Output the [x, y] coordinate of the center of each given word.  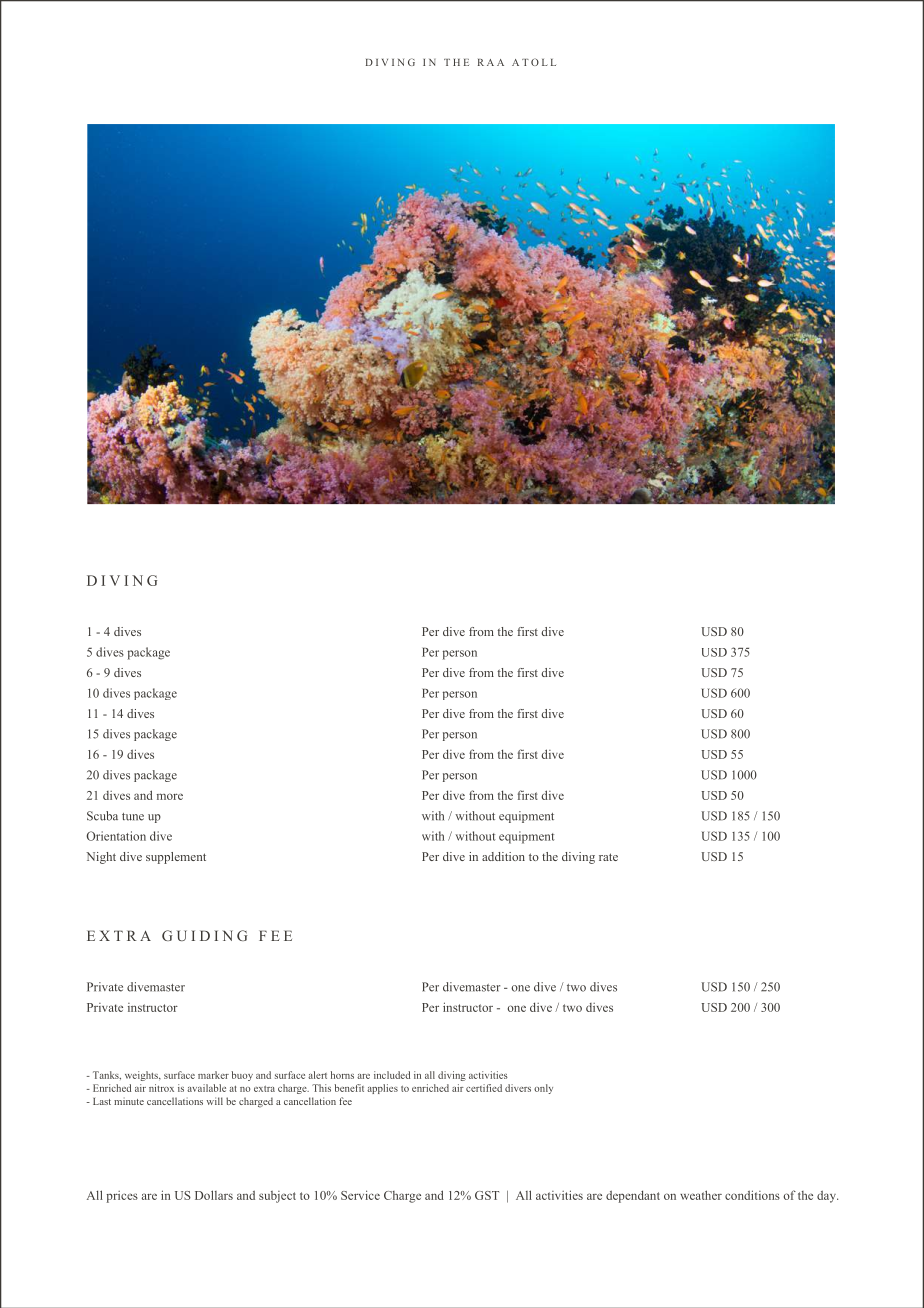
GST [487, 1195]
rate [608, 857]
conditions [752, 1195]
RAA [491, 62]
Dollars [214, 1195]
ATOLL [534, 62]
